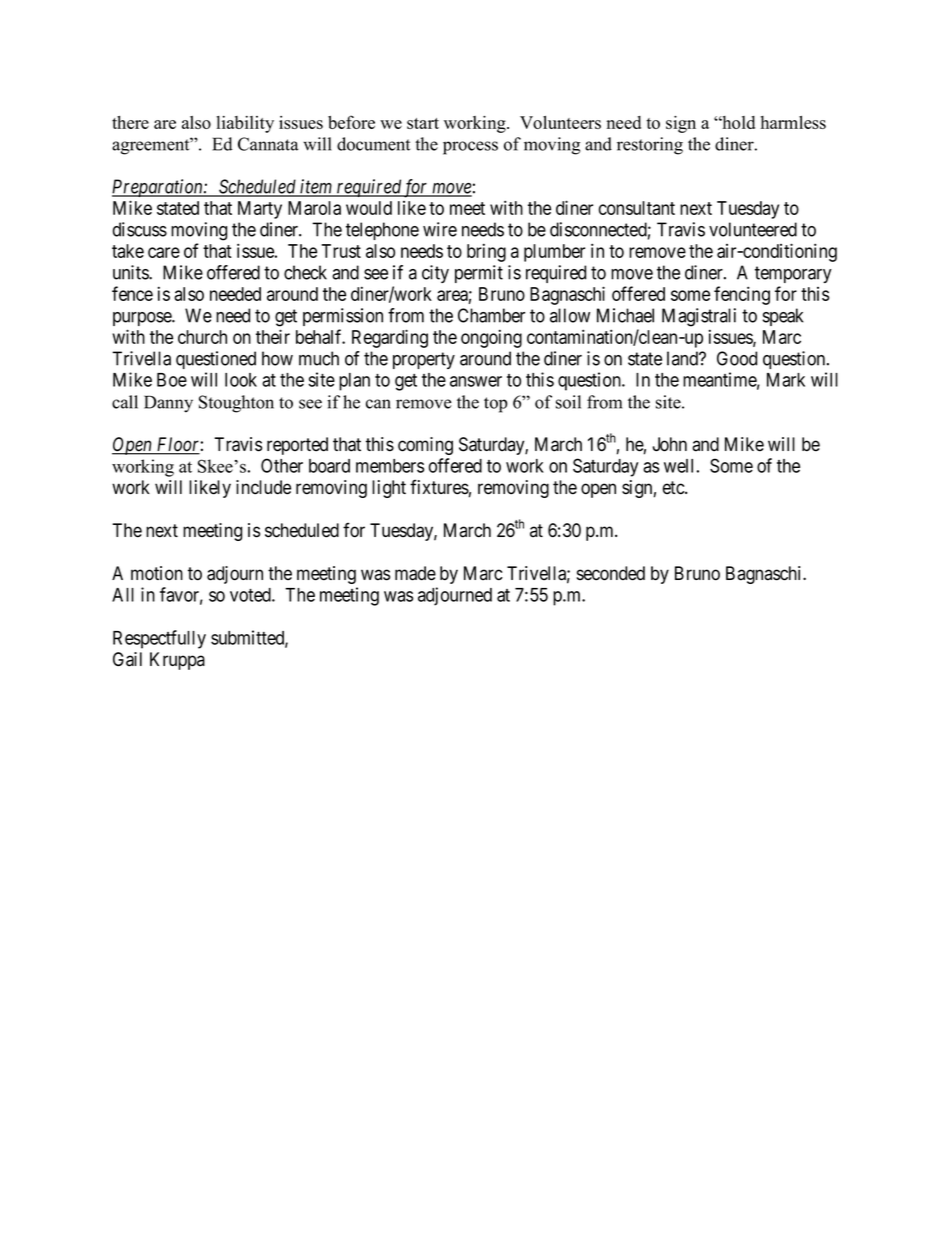  What do you see at coordinates (245, 124) in the page?
I see `liability` at bounding box center [245, 124].
